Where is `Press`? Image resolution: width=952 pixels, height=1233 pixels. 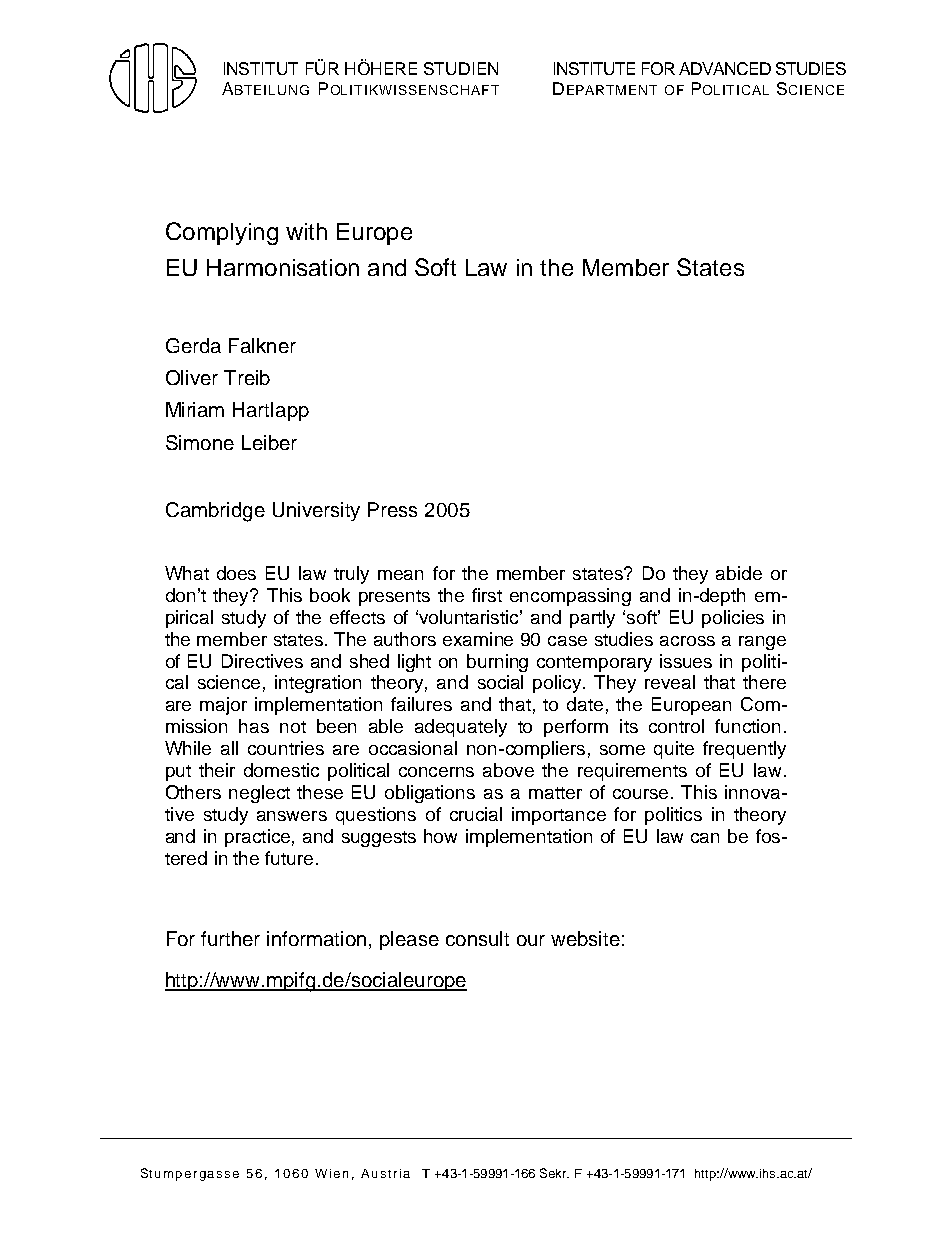 Press is located at coordinates (392, 509).
